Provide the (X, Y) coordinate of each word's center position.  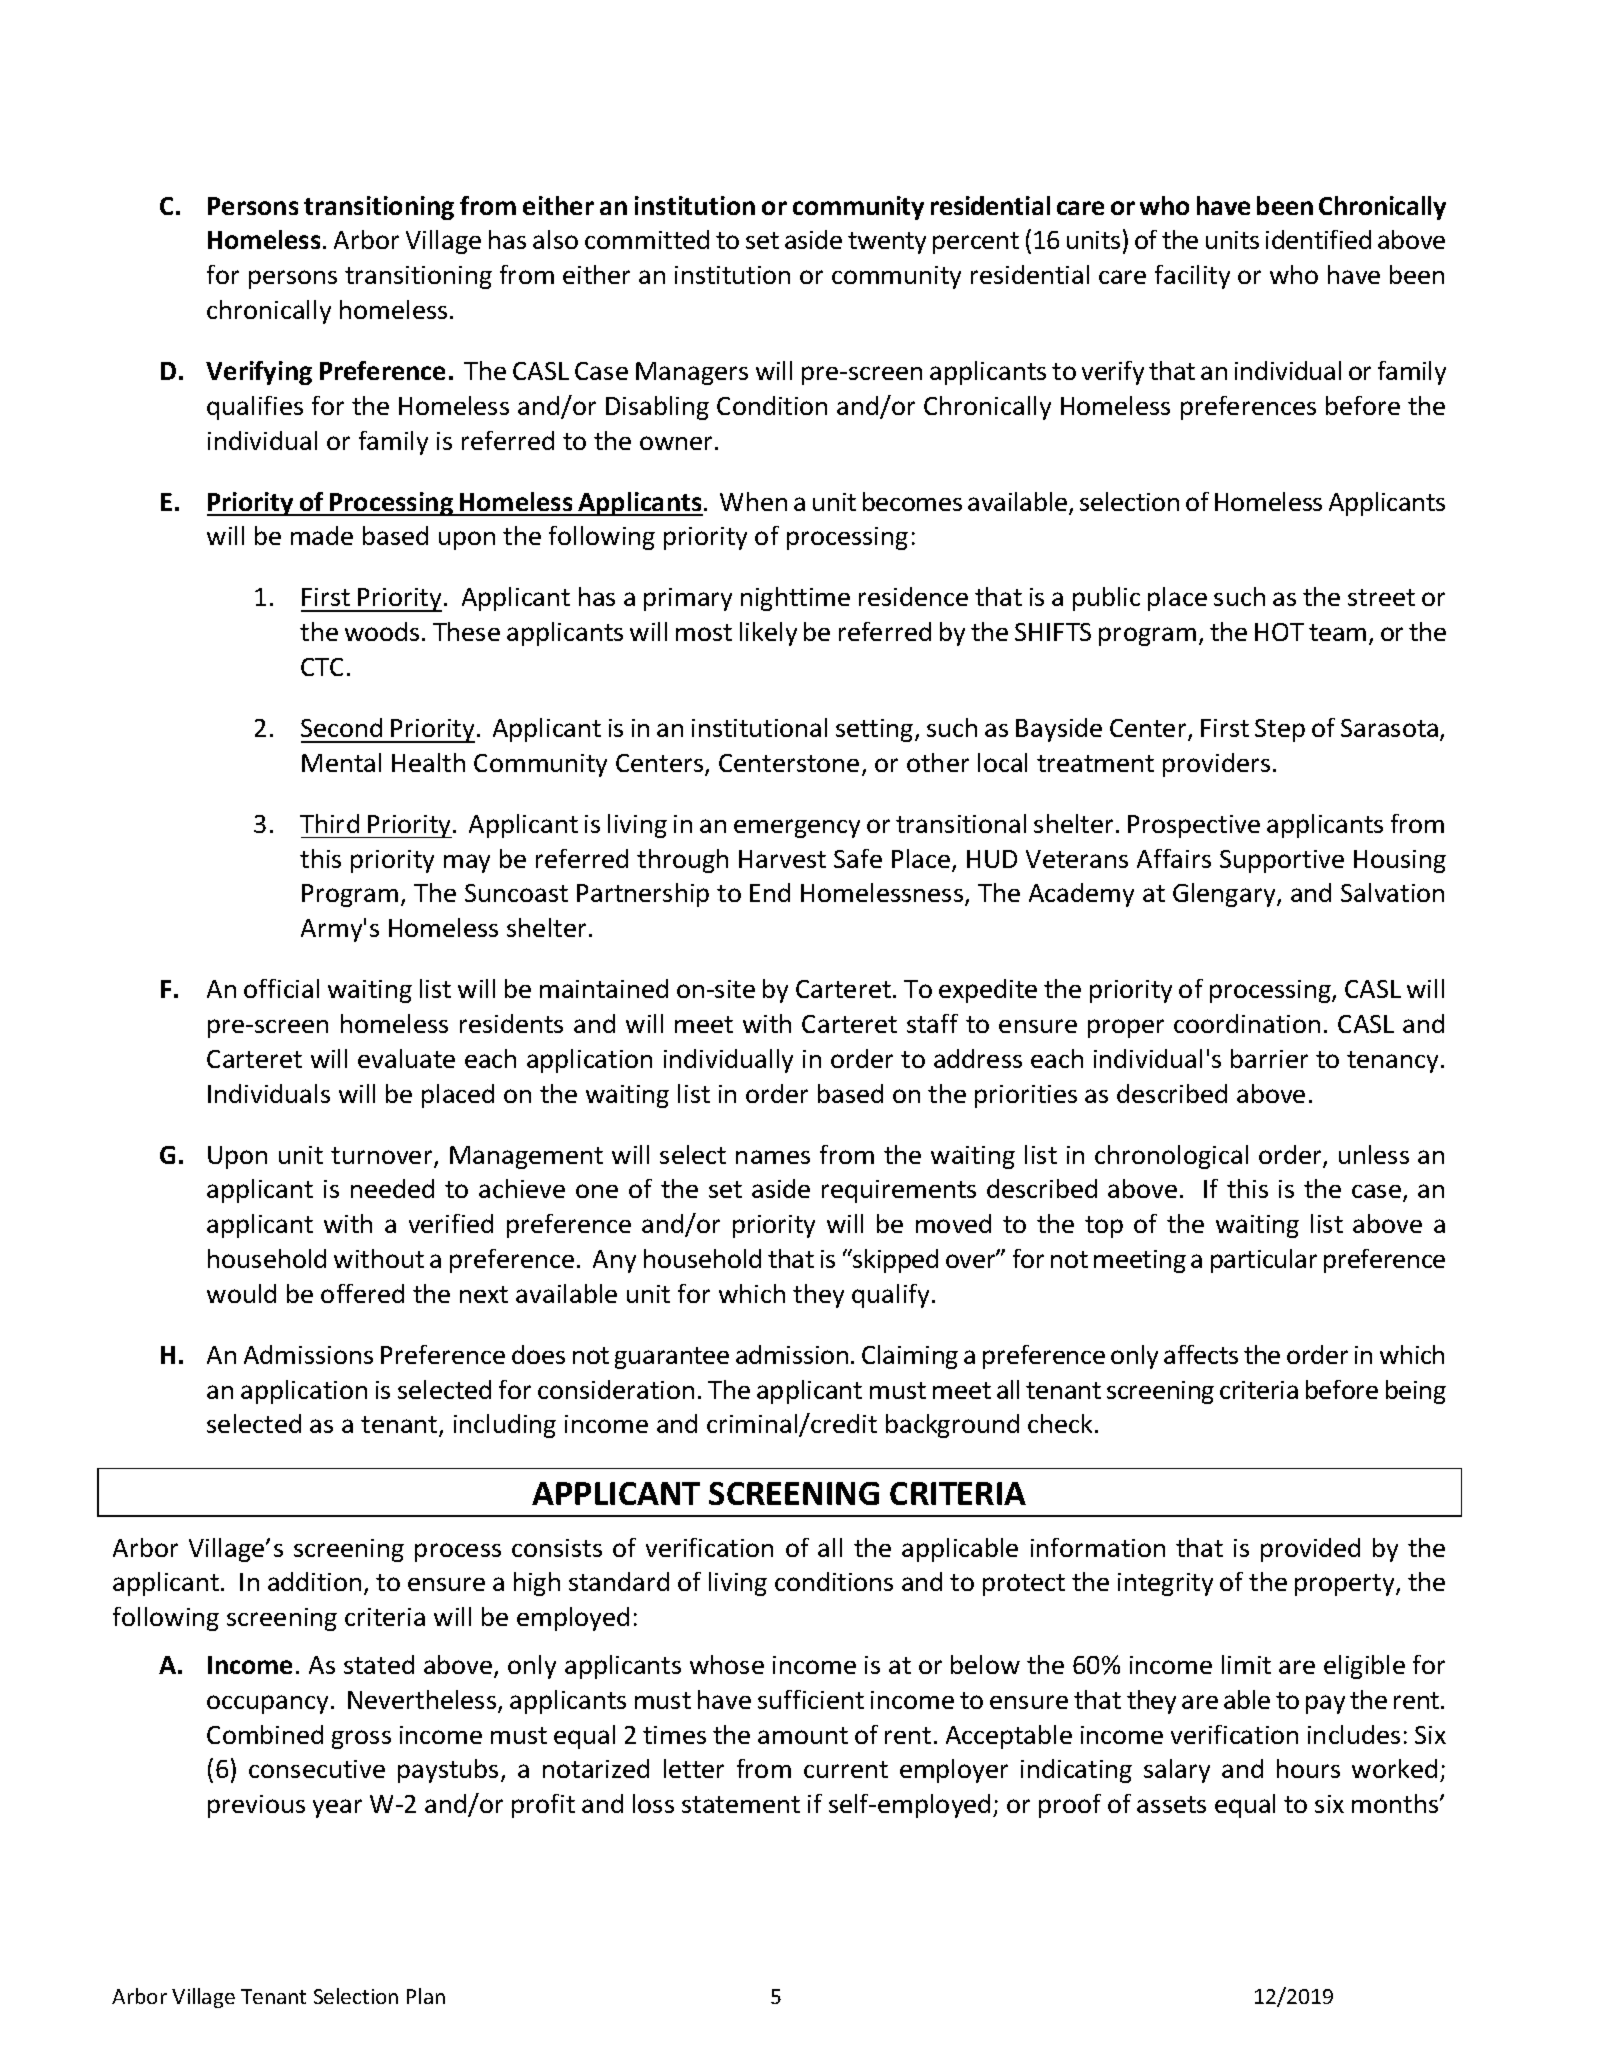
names (773, 1157)
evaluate (406, 1058)
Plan (426, 1996)
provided (1310, 1550)
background (952, 1426)
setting (876, 730)
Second (341, 727)
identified (1318, 239)
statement (741, 1804)
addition (314, 1581)
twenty (887, 243)
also (555, 239)
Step (1280, 730)
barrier (1269, 1058)
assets (1171, 1804)
